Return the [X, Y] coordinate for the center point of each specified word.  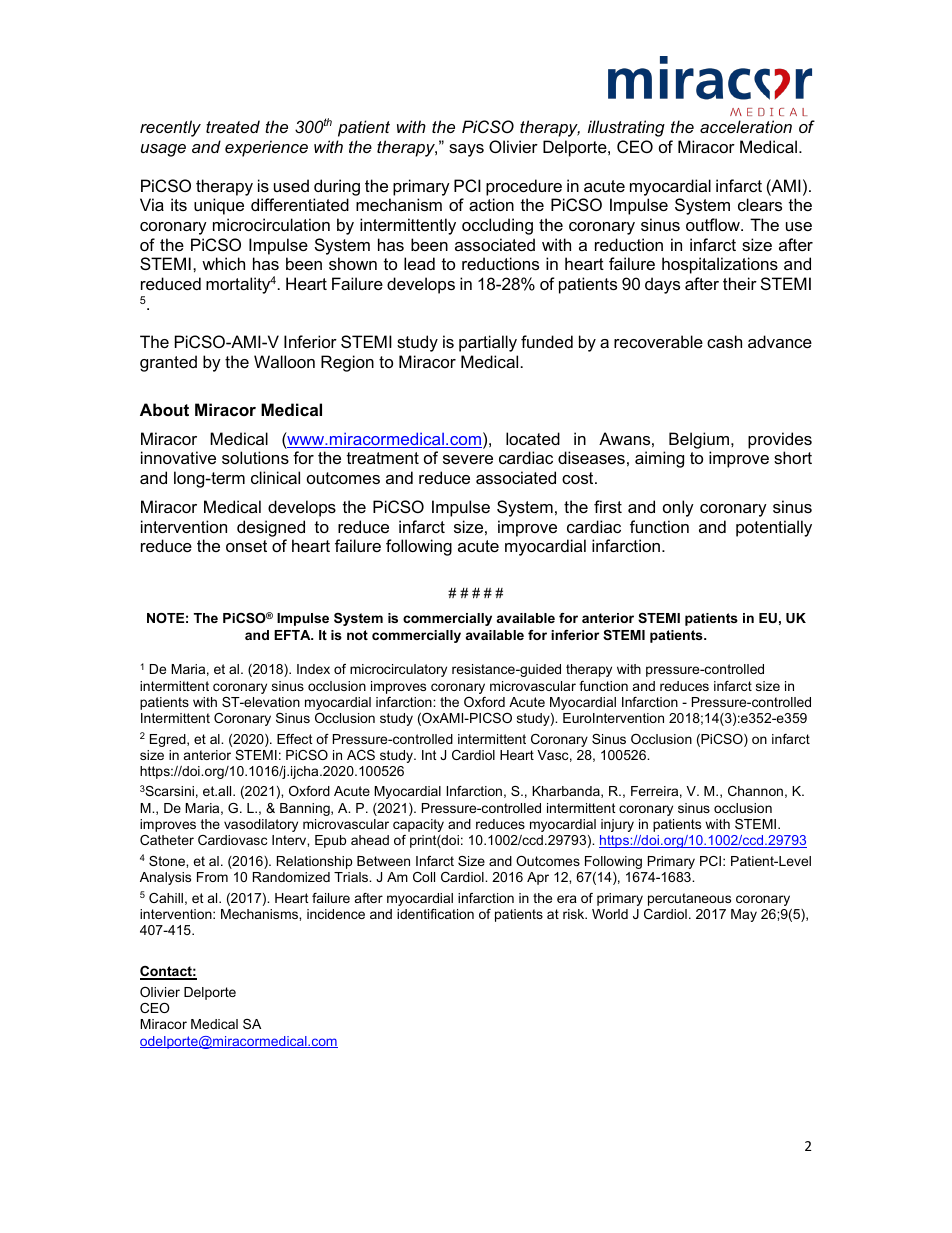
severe [468, 459]
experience [266, 148]
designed [271, 528]
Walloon [284, 361]
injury [617, 825]
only [678, 508]
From [212, 877]
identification [435, 914]
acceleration [746, 126]
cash [724, 341]
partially [488, 343]
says [466, 150]
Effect [295, 739]
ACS [361, 755]
